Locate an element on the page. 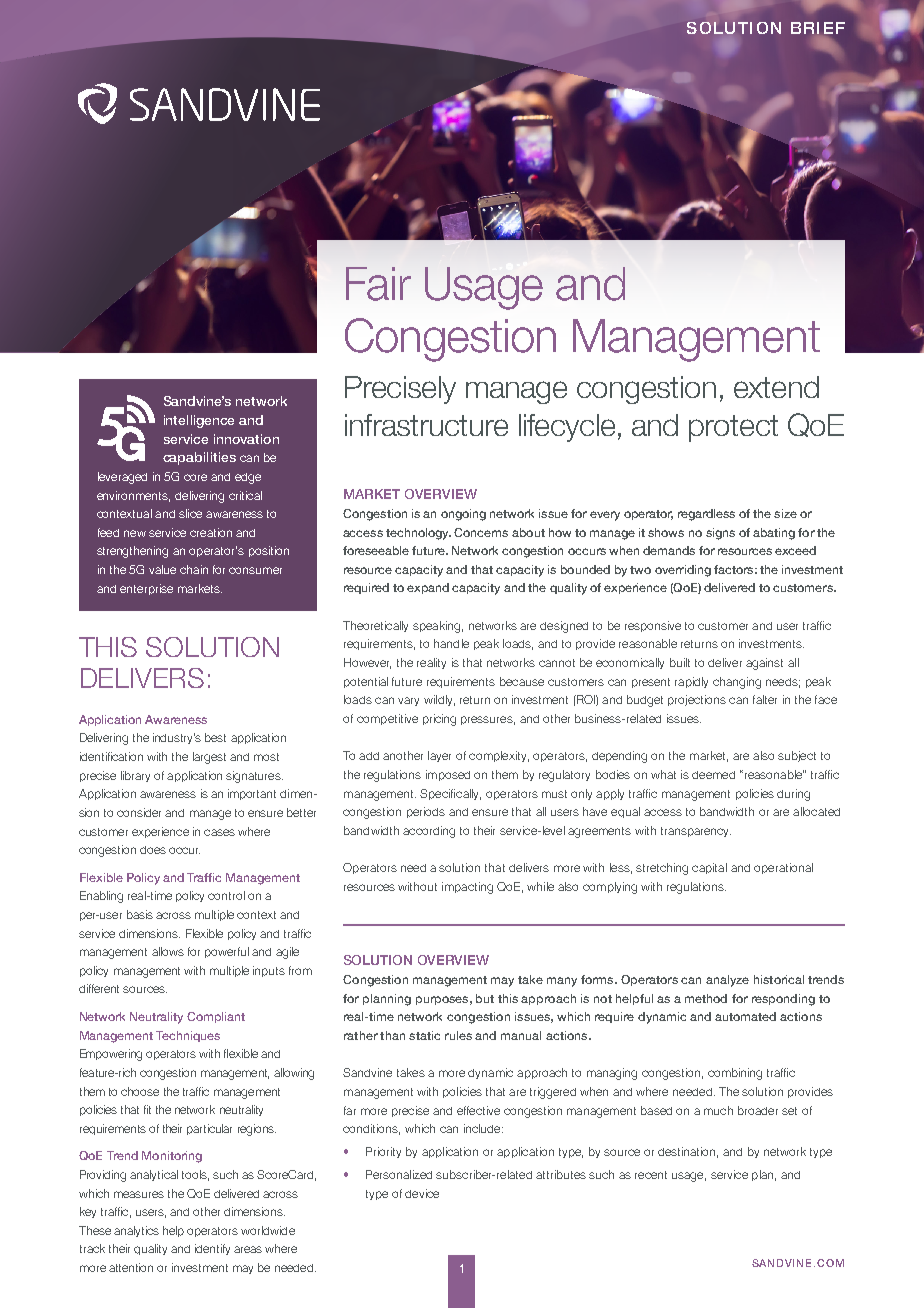 The image size is (924, 1308). protect is located at coordinates (733, 428).
